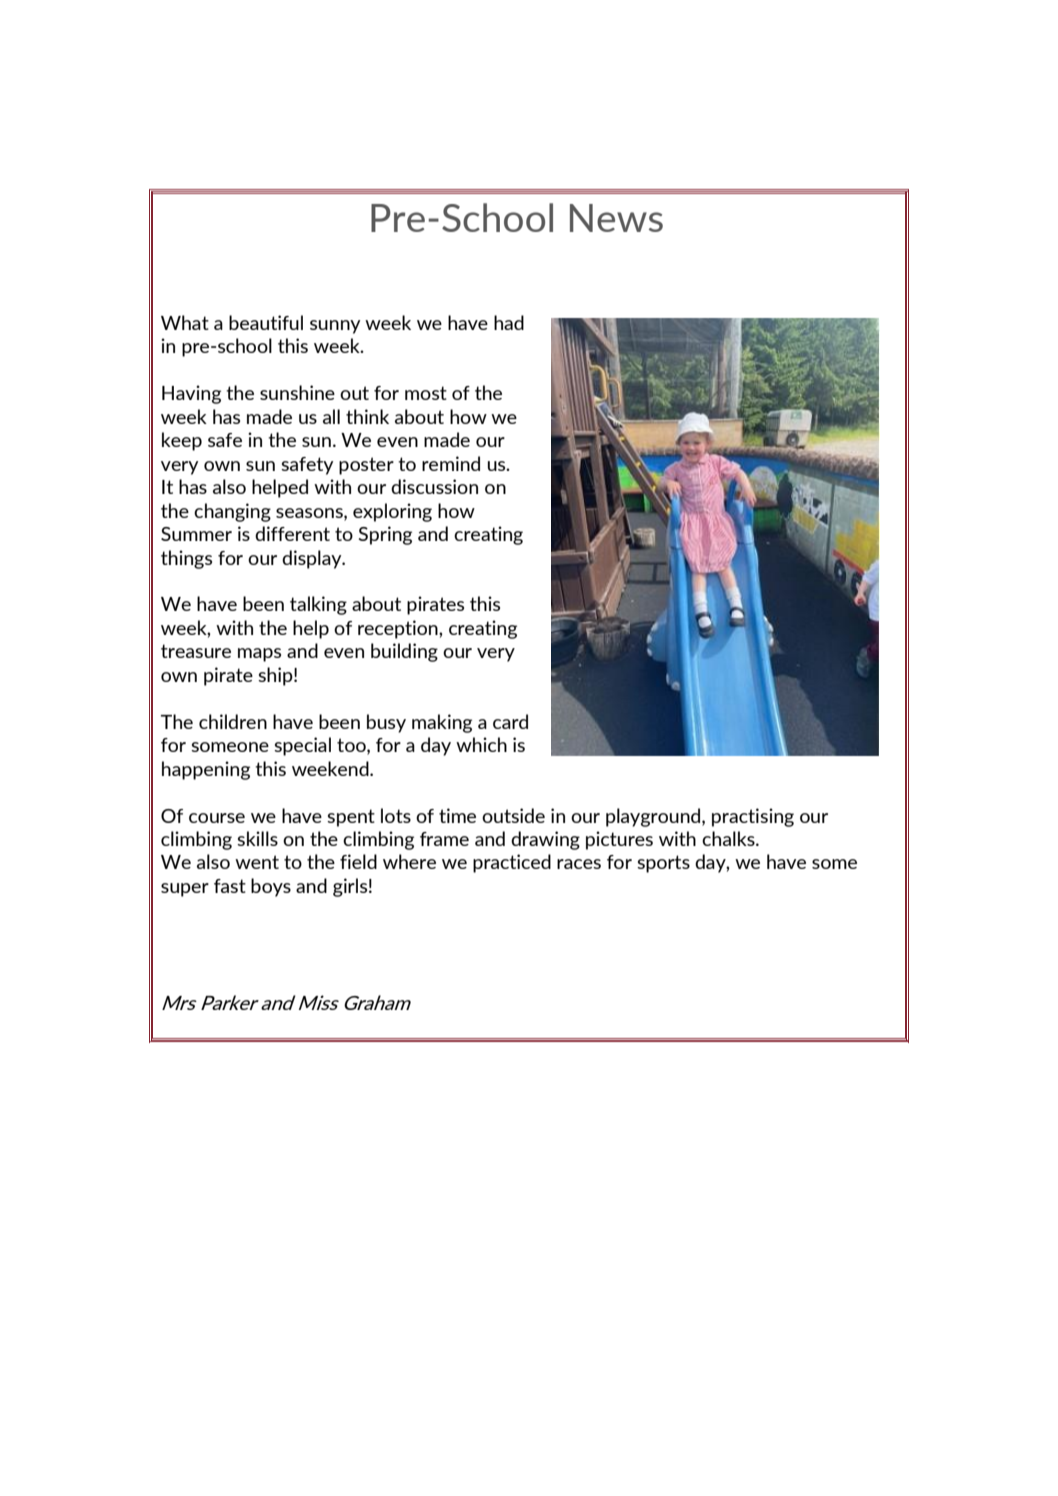 The width and height of the screenshot is (1058, 1496). What do you see at coordinates (257, 862) in the screenshot?
I see `went` at bounding box center [257, 862].
